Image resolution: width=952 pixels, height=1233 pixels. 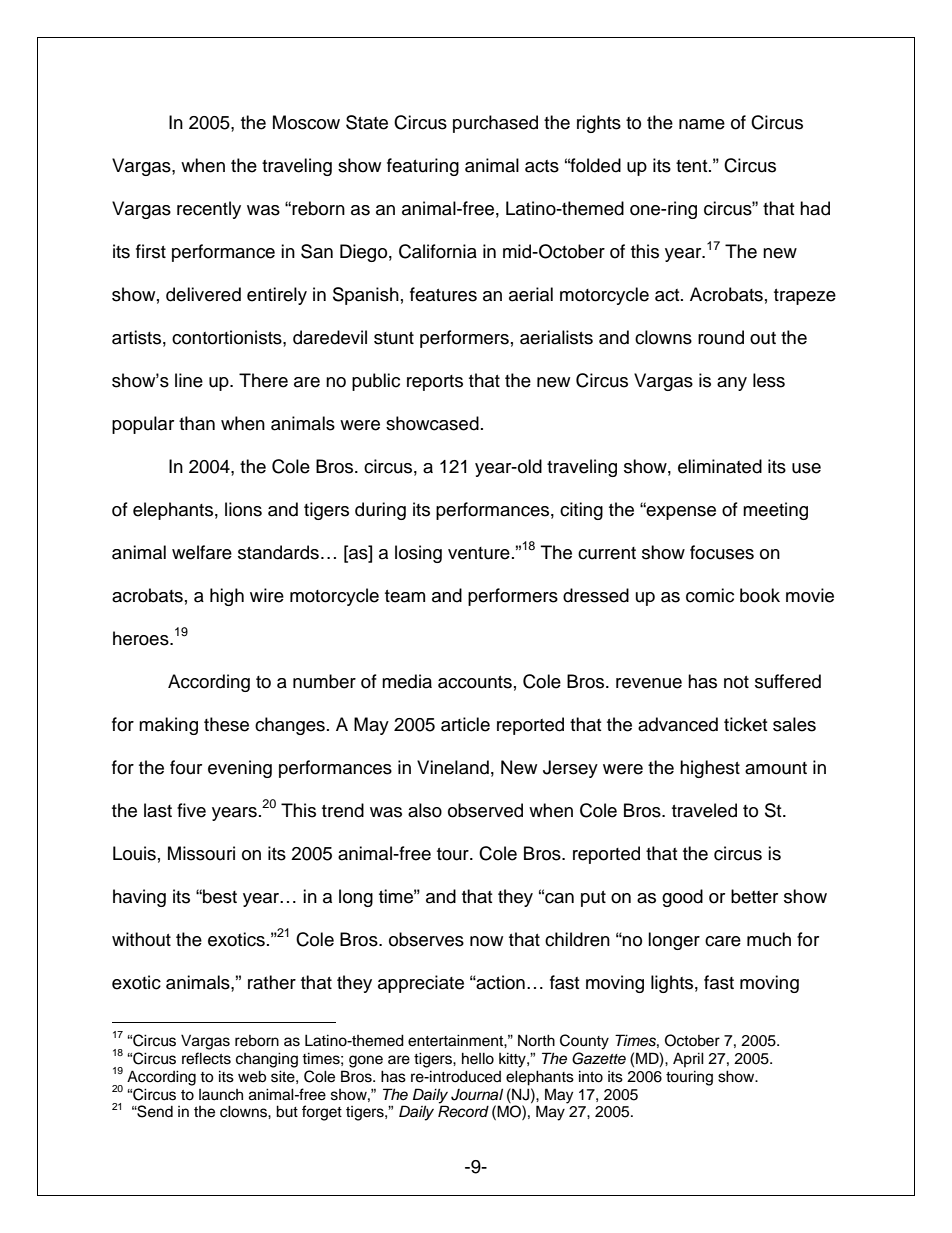 I want to click on tent, so click(x=693, y=166).
